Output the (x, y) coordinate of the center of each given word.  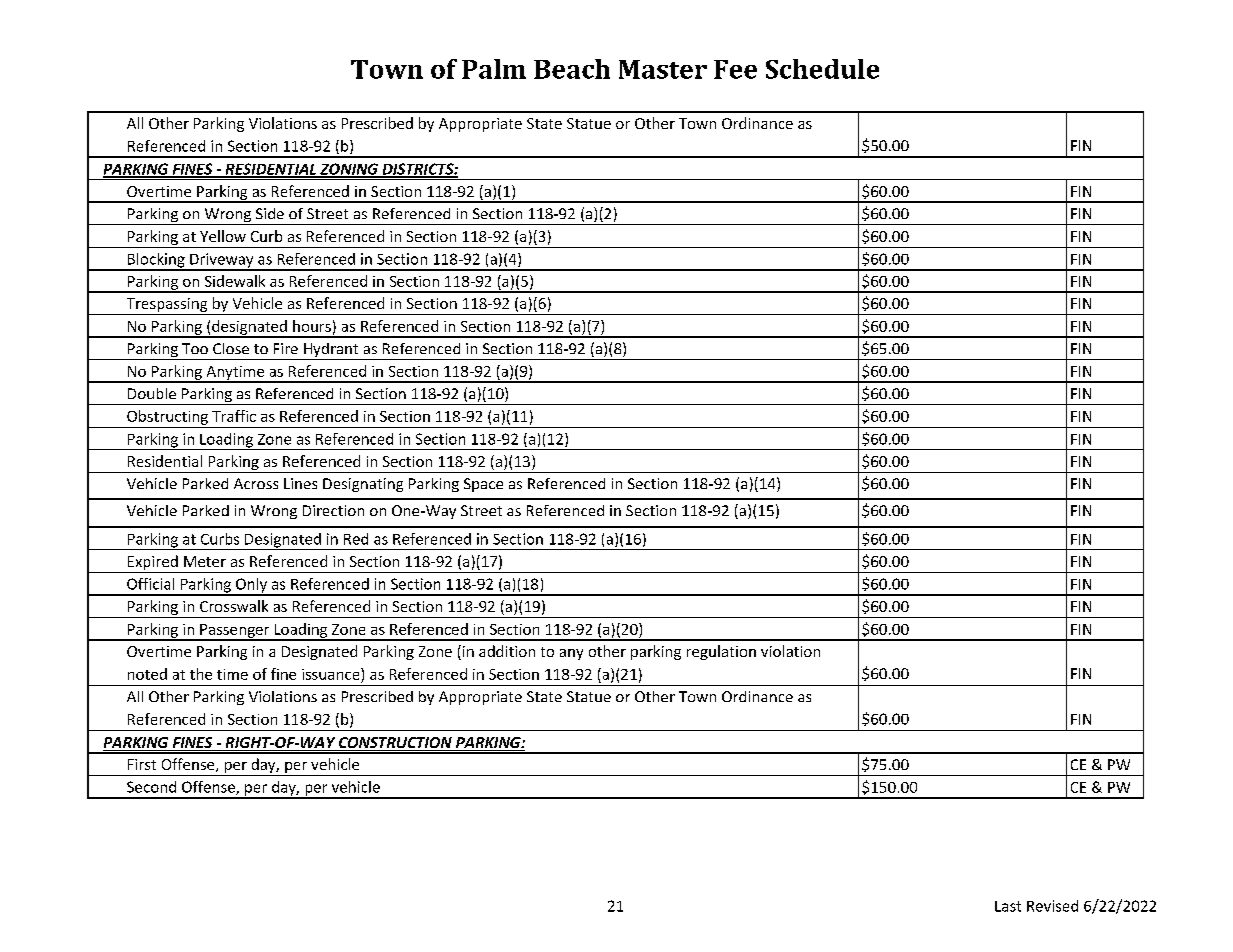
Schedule (822, 69)
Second (151, 787)
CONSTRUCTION (395, 744)
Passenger (235, 632)
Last (1008, 906)
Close (231, 348)
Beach (572, 69)
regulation (721, 652)
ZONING (349, 170)
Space (483, 485)
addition (507, 651)
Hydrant (331, 351)
